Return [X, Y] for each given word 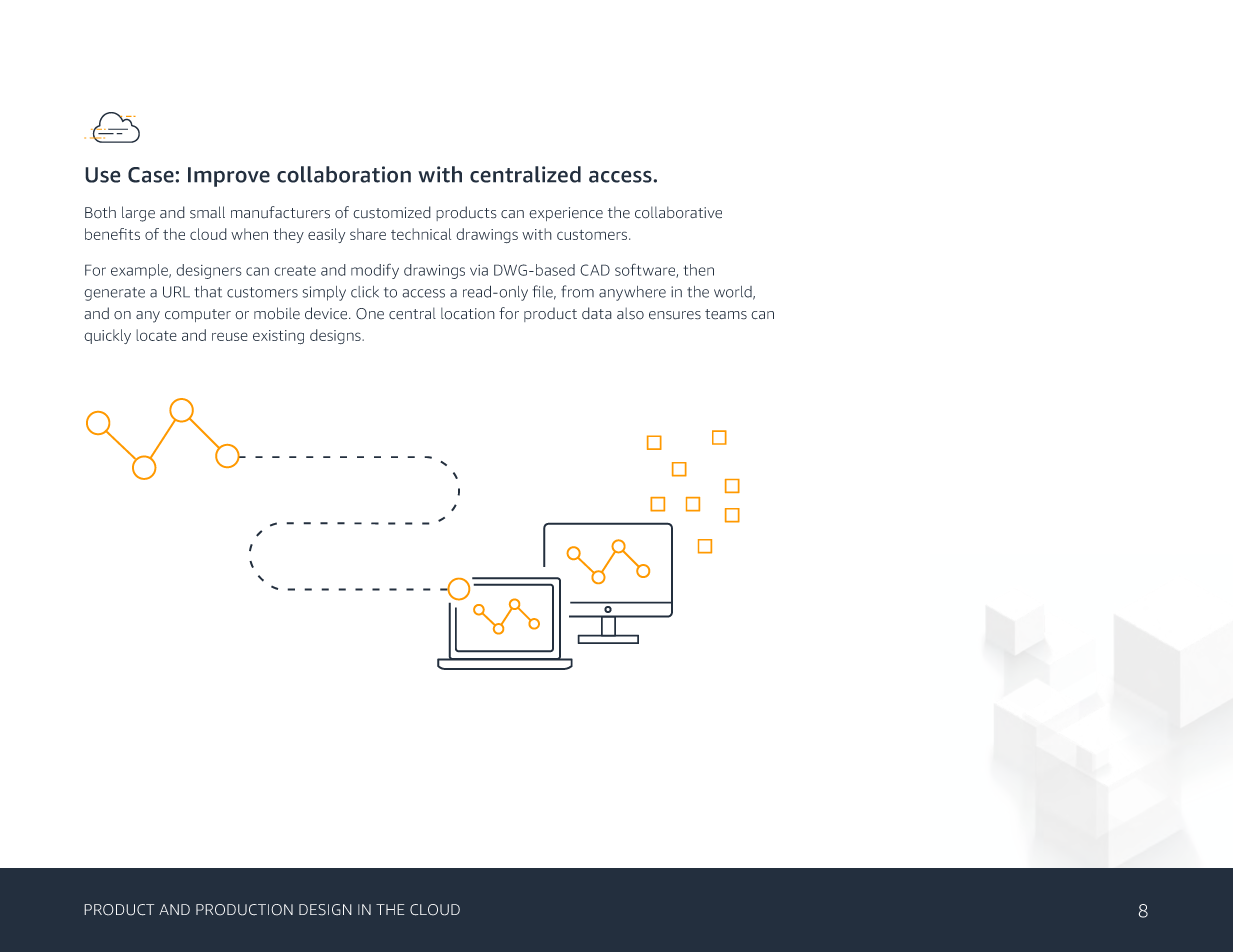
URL [176, 292]
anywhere [632, 293]
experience [566, 214]
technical [421, 234]
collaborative [678, 212]
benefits [112, 234]
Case [152, 175]
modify [375, 271]
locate [156, 335]
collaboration [344, 174]
